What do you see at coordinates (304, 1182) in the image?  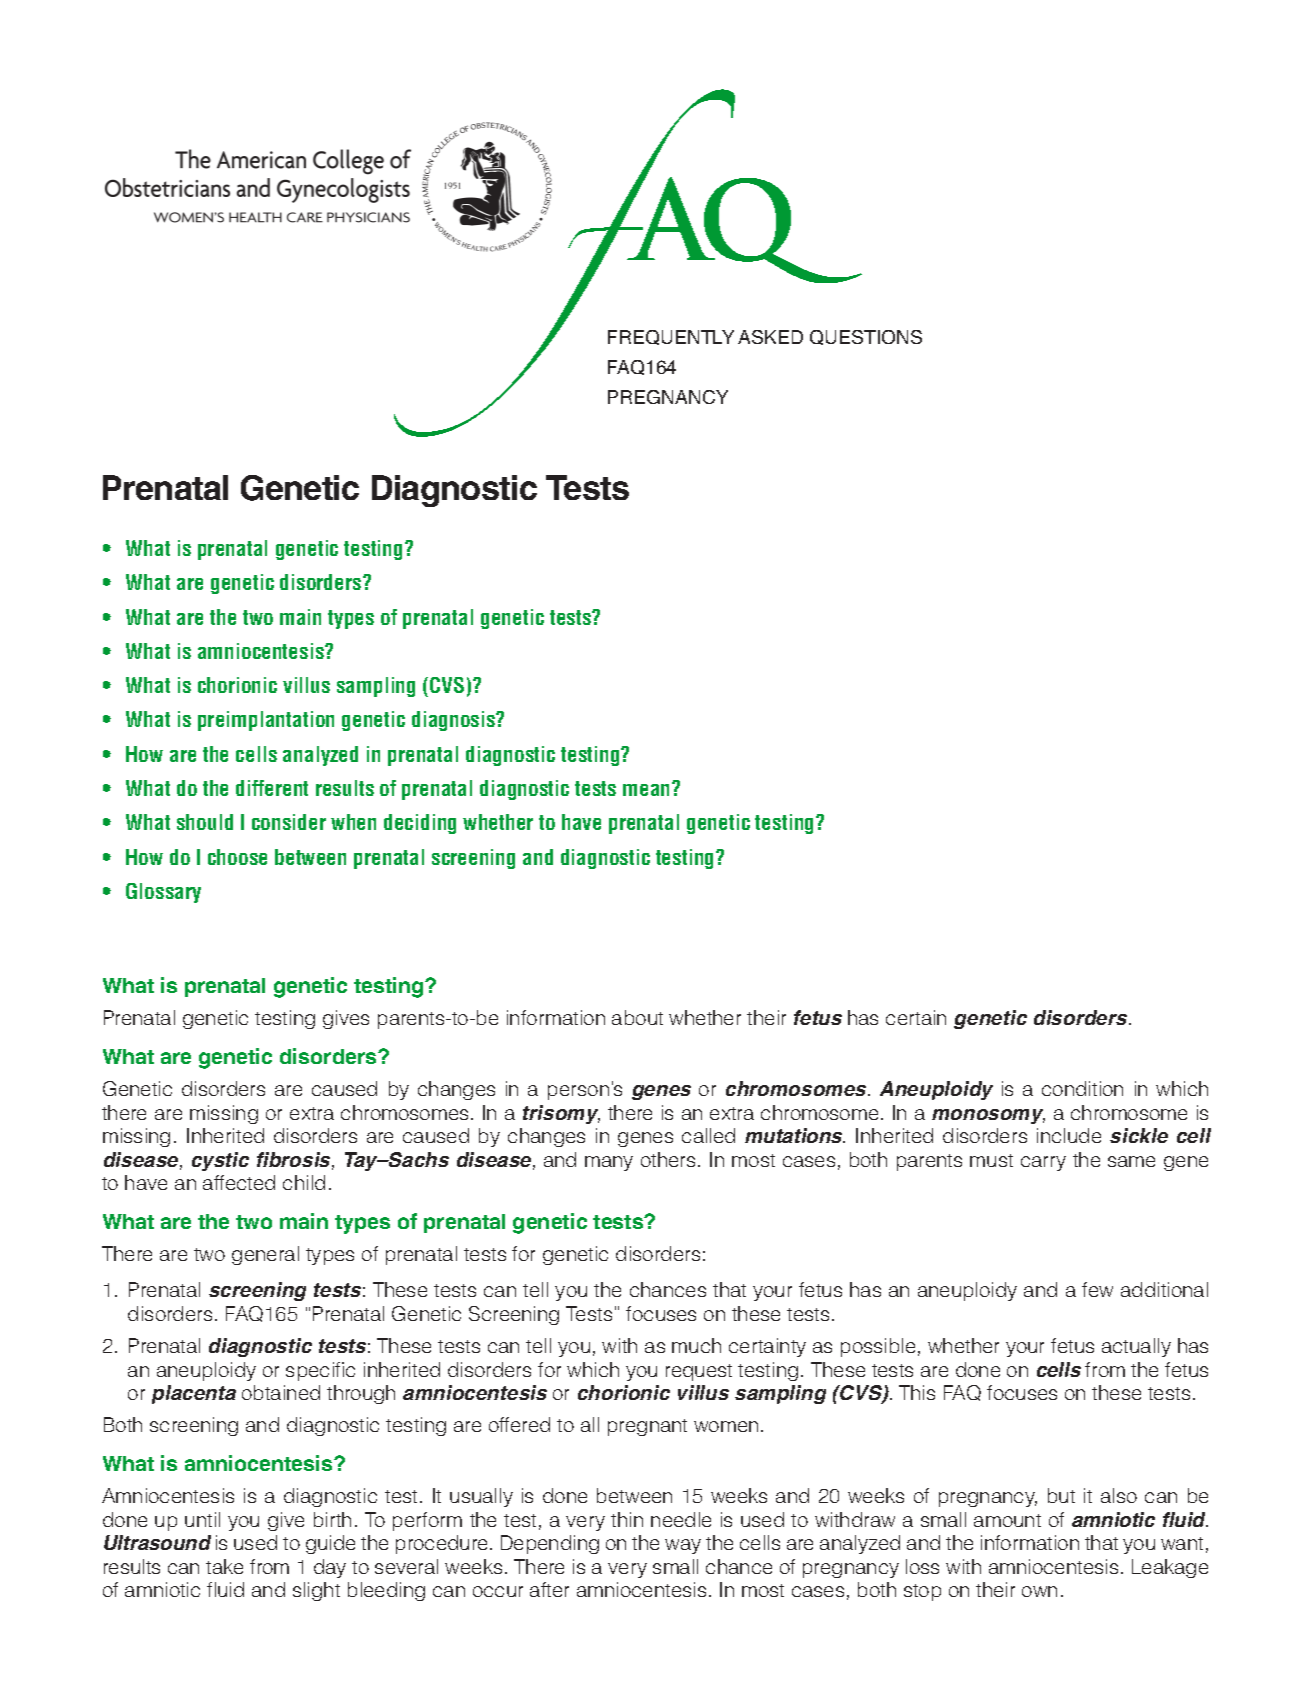 I see `child` at bounding box center [304, 1182].
